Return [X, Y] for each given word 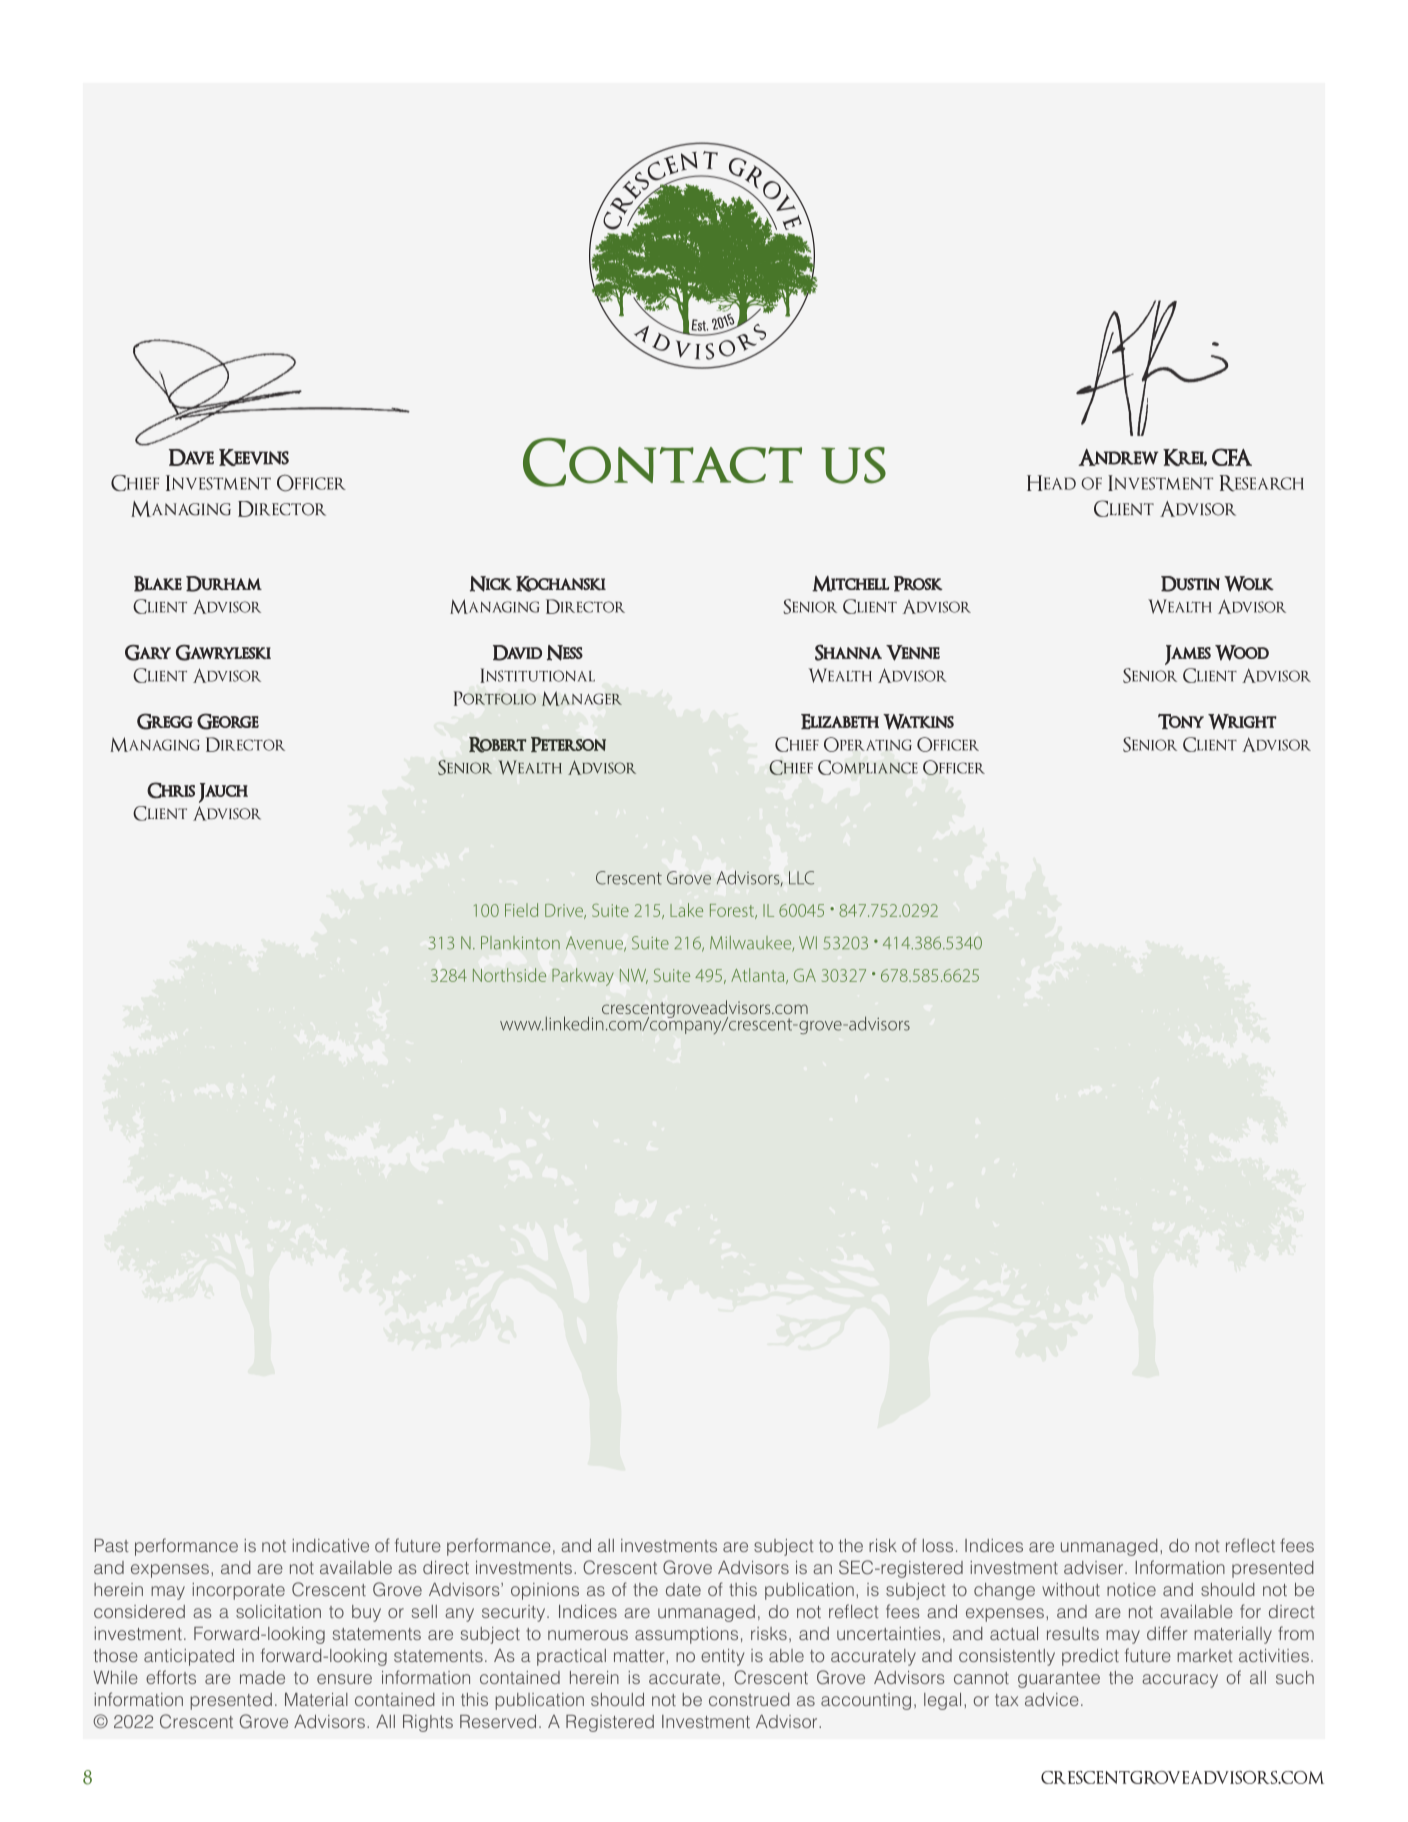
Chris [171, 790]
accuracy [1180, 1681]
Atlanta [759, 976]
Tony [1181, 721]
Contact [662, 462]
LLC [801, 878]
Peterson [568, 744]
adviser [1095, 1567]
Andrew [1118, 457]
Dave [191, 457]
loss [938, 1545]
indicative [330, 1545]
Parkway [583, 977]
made [262, 1677]
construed [749, 1699]
